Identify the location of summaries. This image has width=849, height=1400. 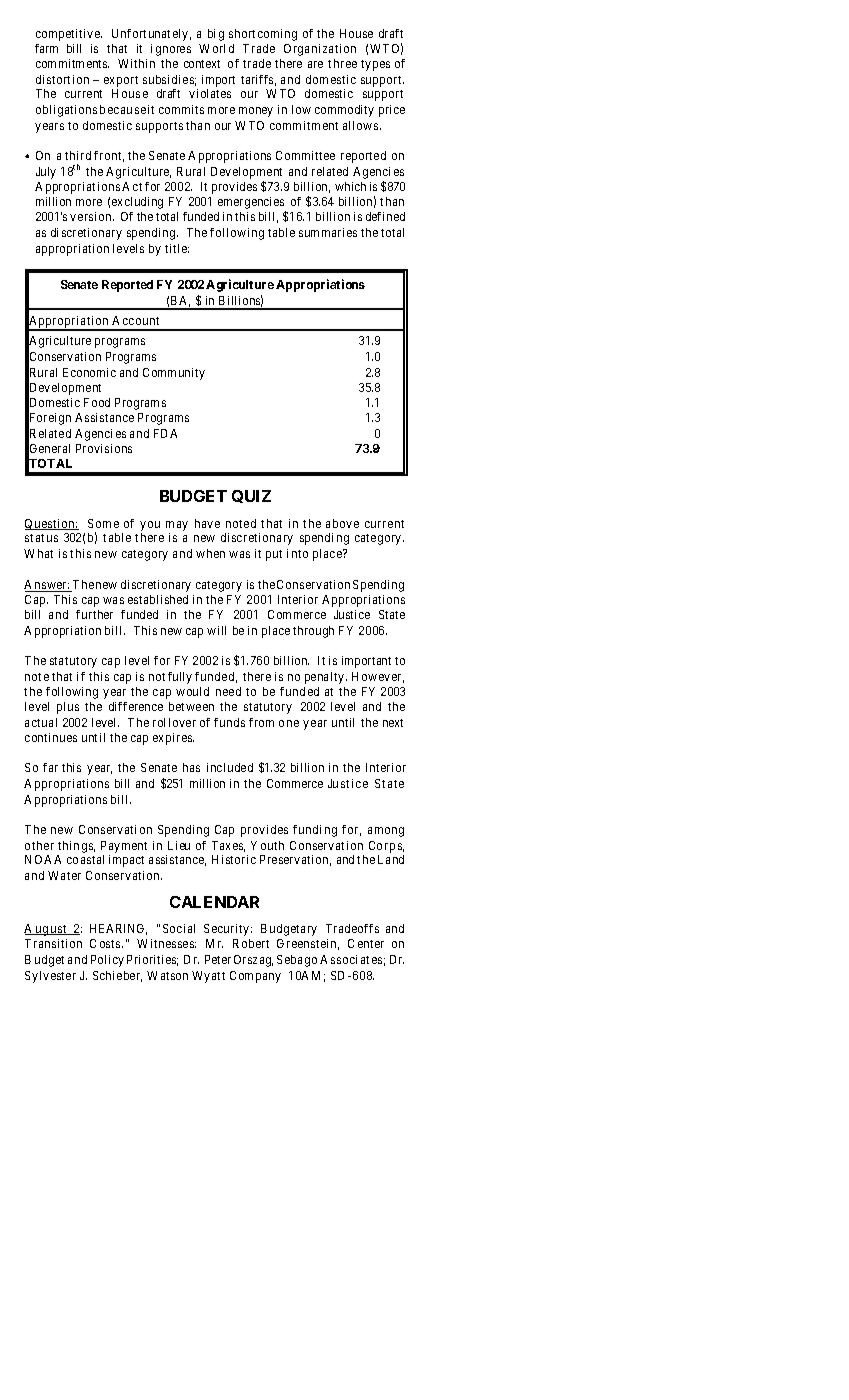
(328, 232).
